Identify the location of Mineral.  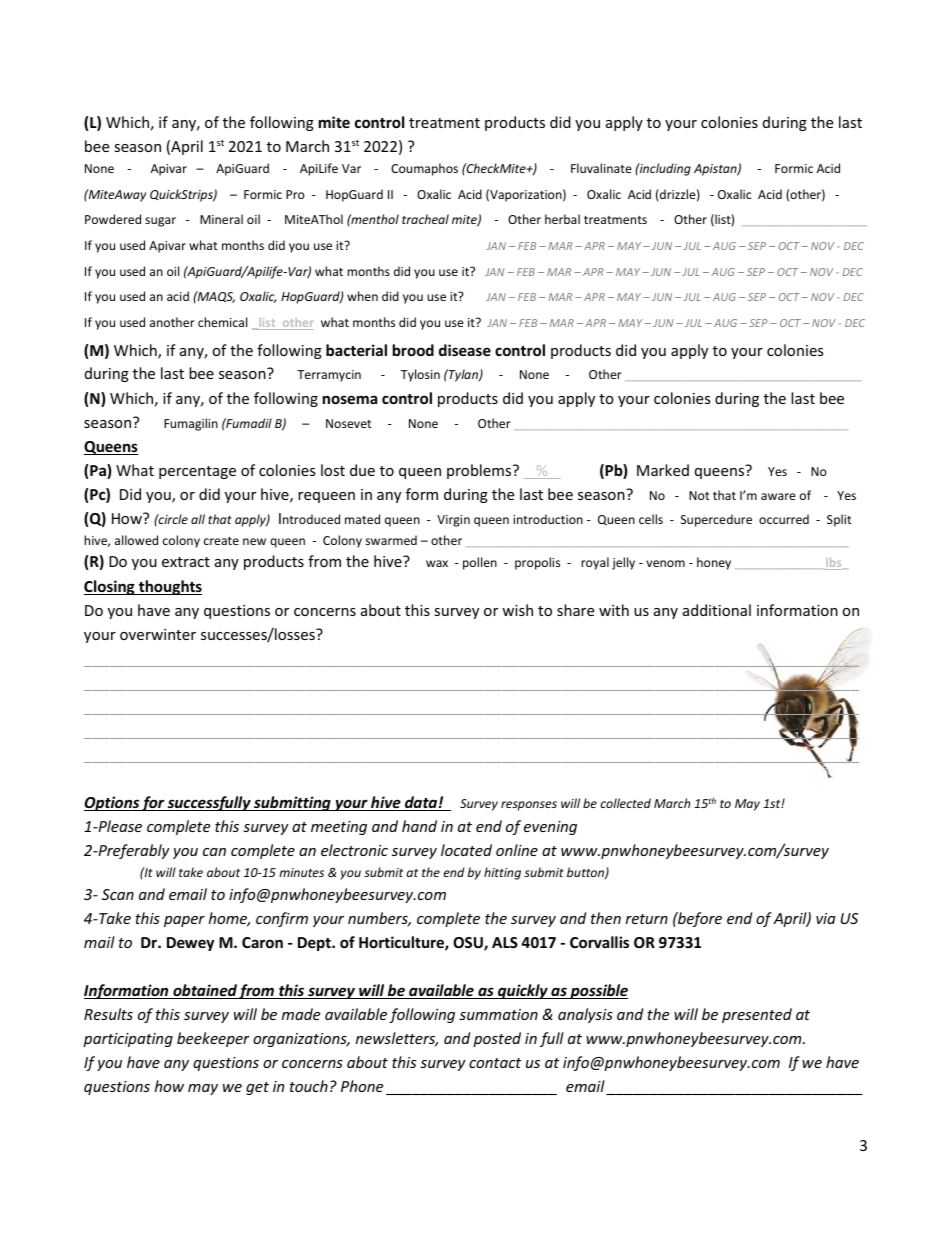
(221, 219).
